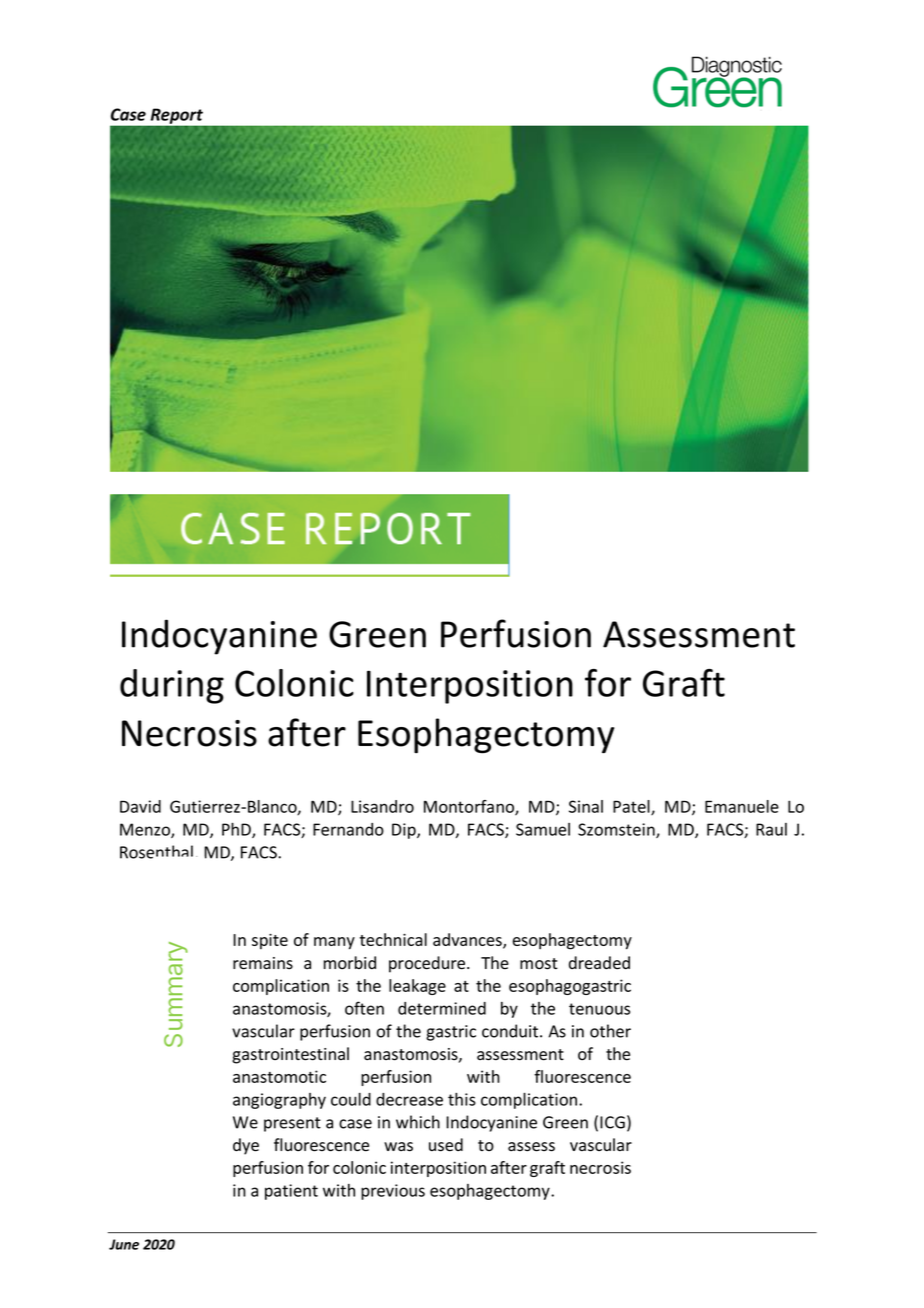 This screenshot has height=1308, width=924. Describe the element at coordinates (156, 852) in the screenshot. I see `Rosenthal` at that location.
